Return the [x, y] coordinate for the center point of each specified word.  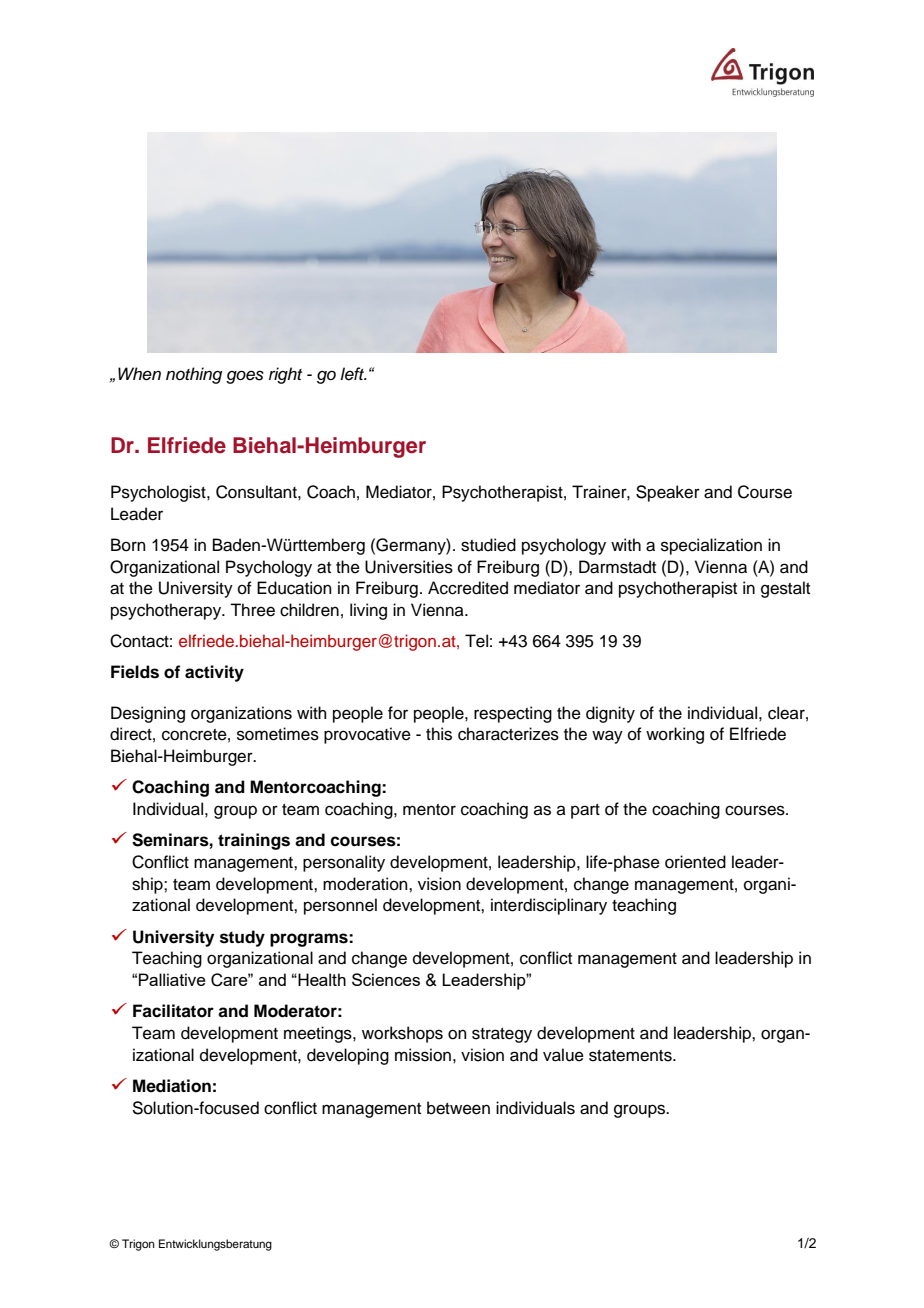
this [439, 734]
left [353, 374]
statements [631, 1056]
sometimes [278, 734]
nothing [194, 375]
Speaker [668, 493]
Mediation [172, 1086]
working [675, 735]
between [458, 1108]
